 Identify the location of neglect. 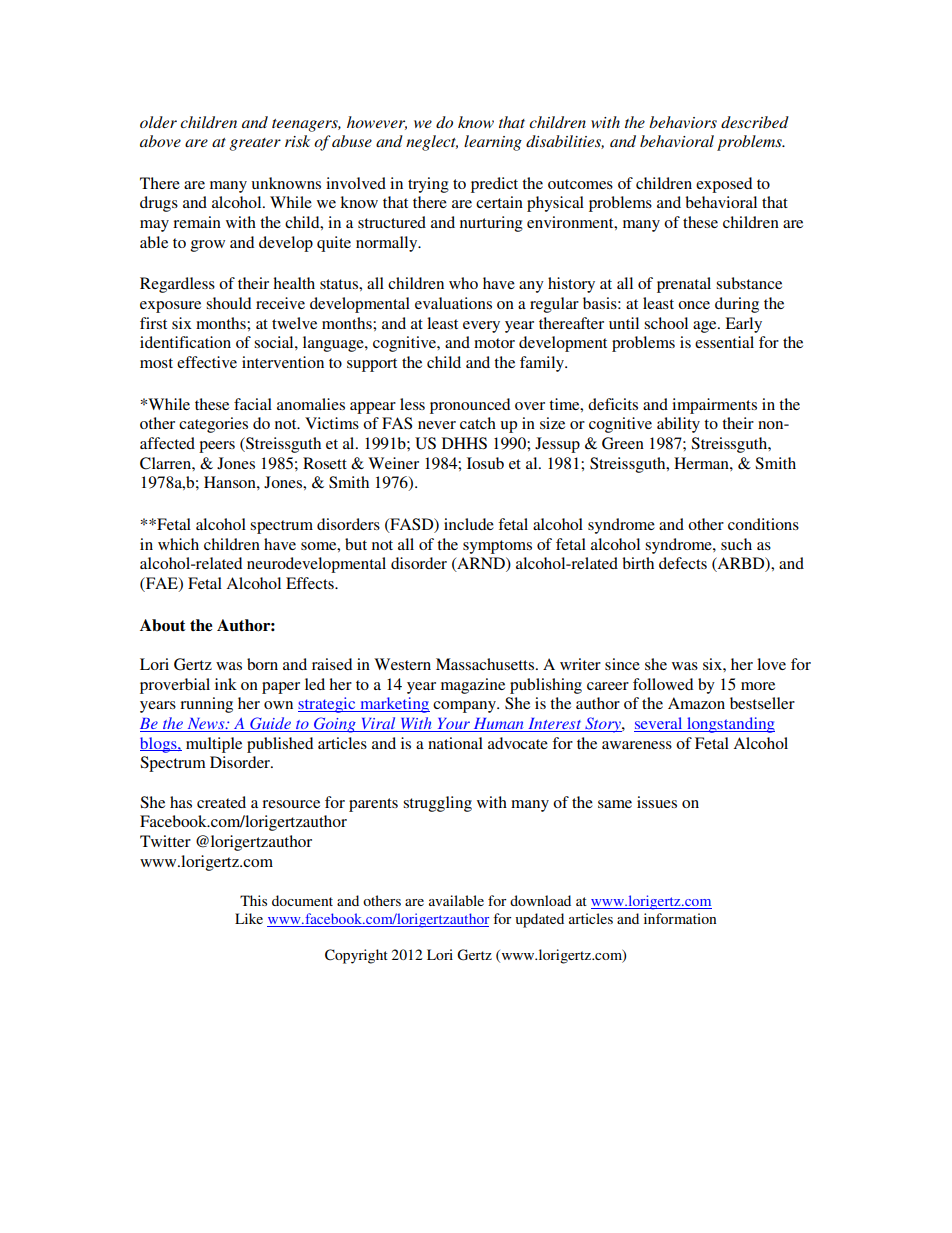
(432, 143).
